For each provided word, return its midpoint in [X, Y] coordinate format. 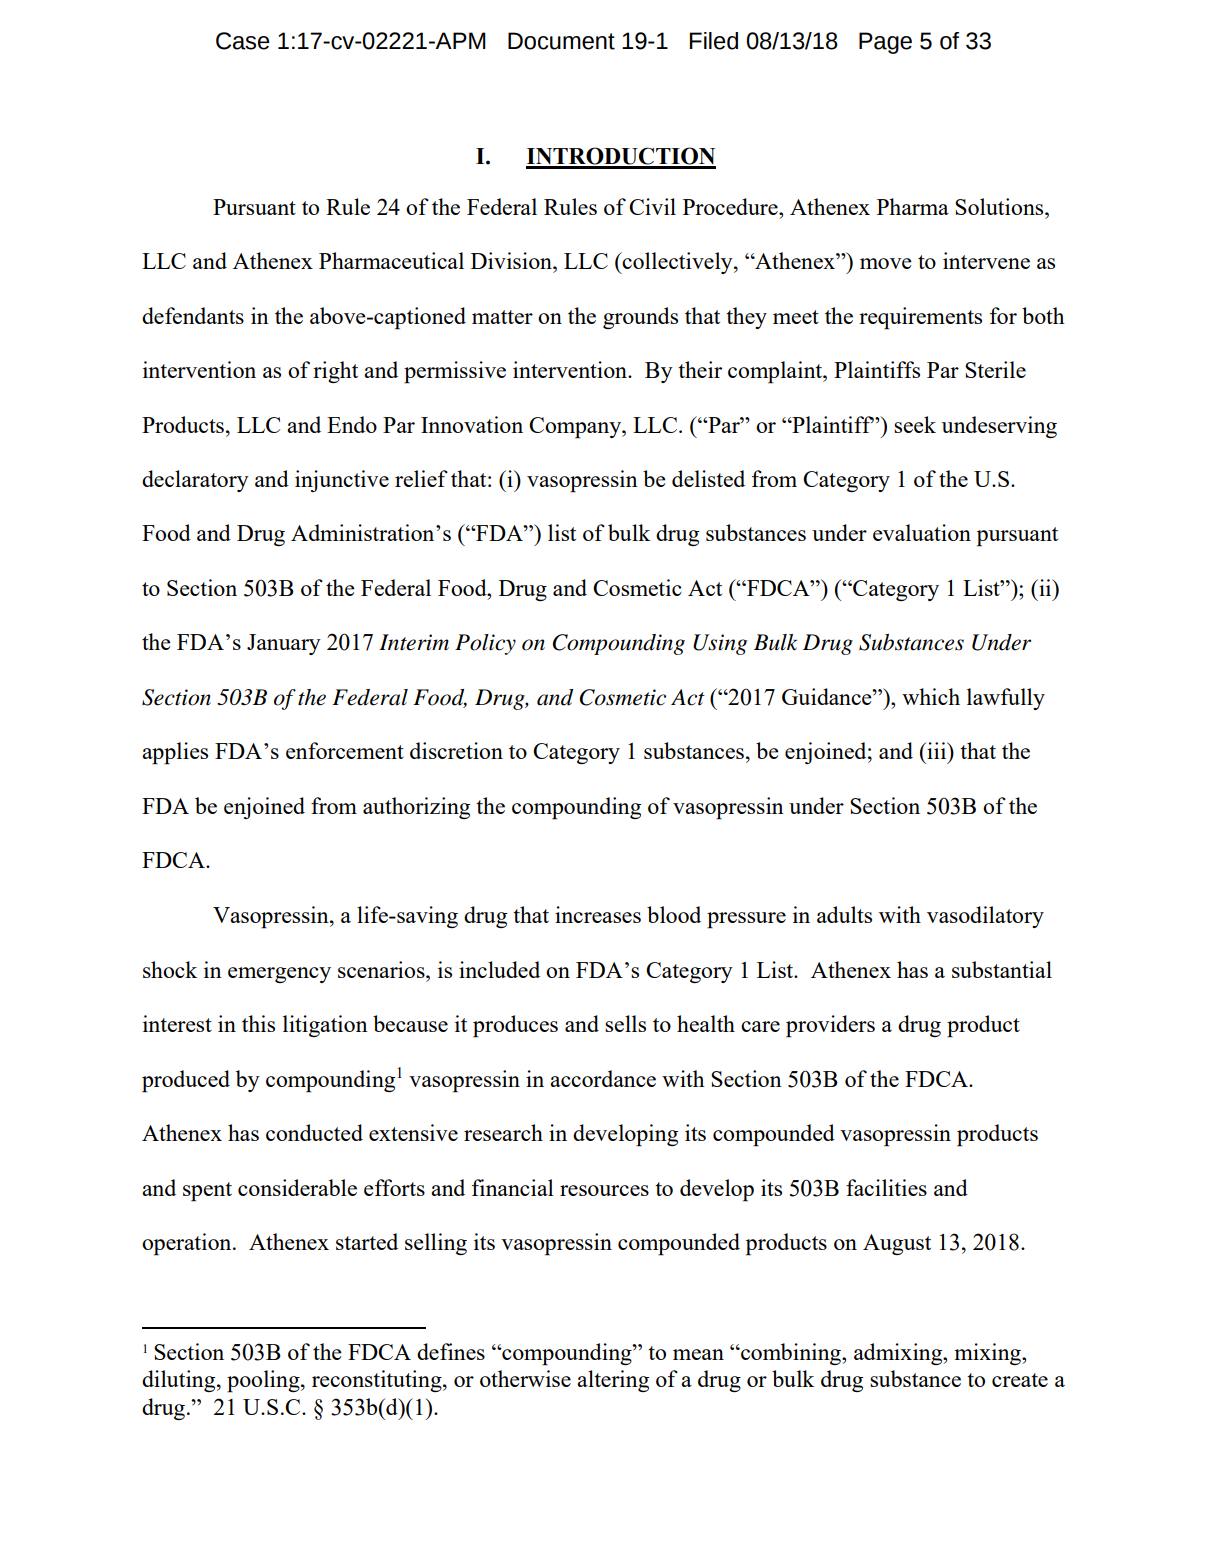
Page [885, 43]
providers [830, 1026]
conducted [314, 1132]
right [335, 372]
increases [598, 914]
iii [937, 750]
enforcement [345, 750]
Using [720, 644]
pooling [264, 1381]
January [284, 644]
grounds [640, 318]
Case [243, 41]
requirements [920, 318]
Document [561, 41]
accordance [603, 1078]
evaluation [922, 532]
